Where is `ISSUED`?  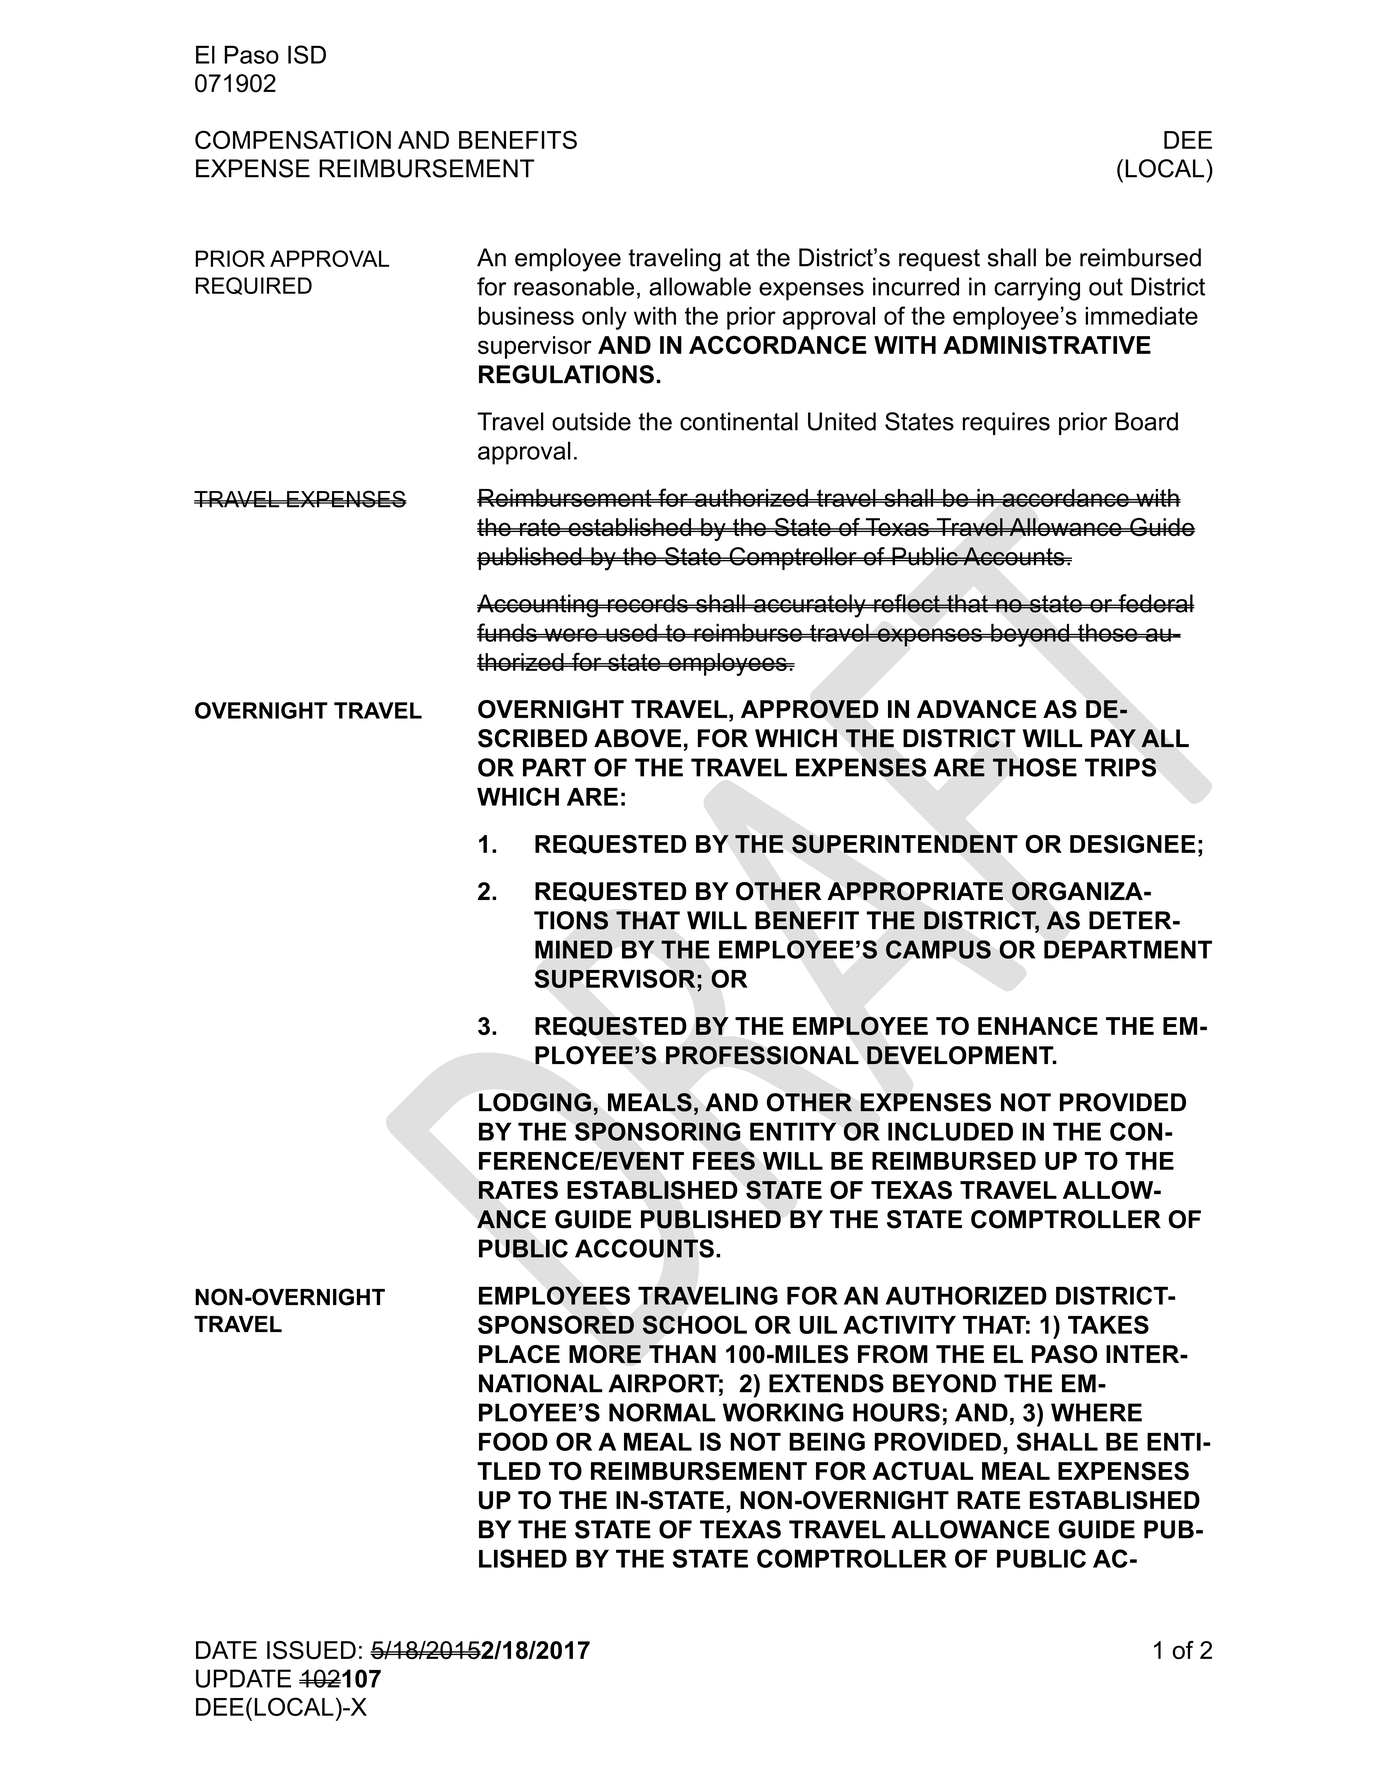 ISSUED is located at coordinates (311, 1650).
